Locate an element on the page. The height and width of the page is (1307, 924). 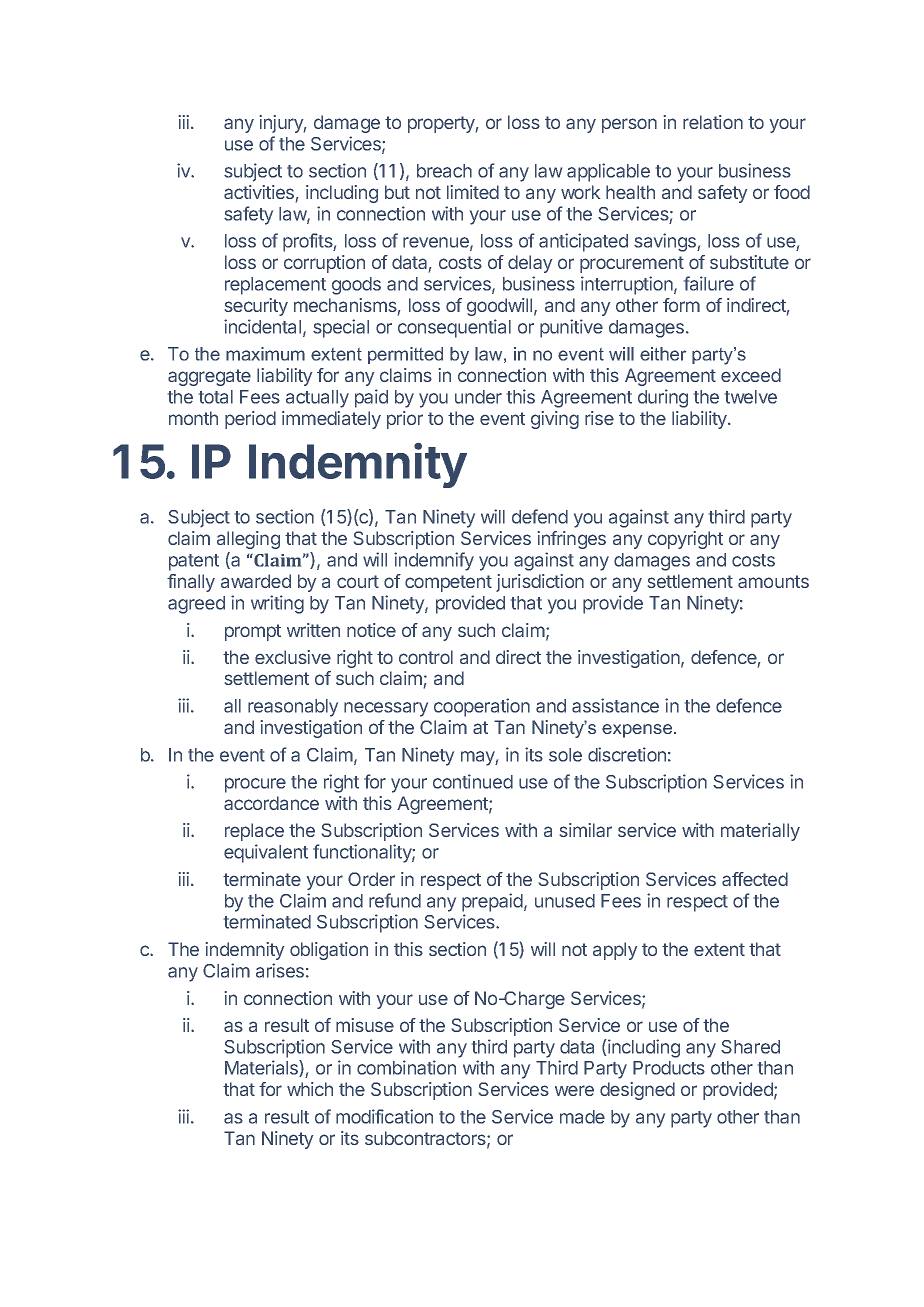
were is located at coordinates (574, 1090).
